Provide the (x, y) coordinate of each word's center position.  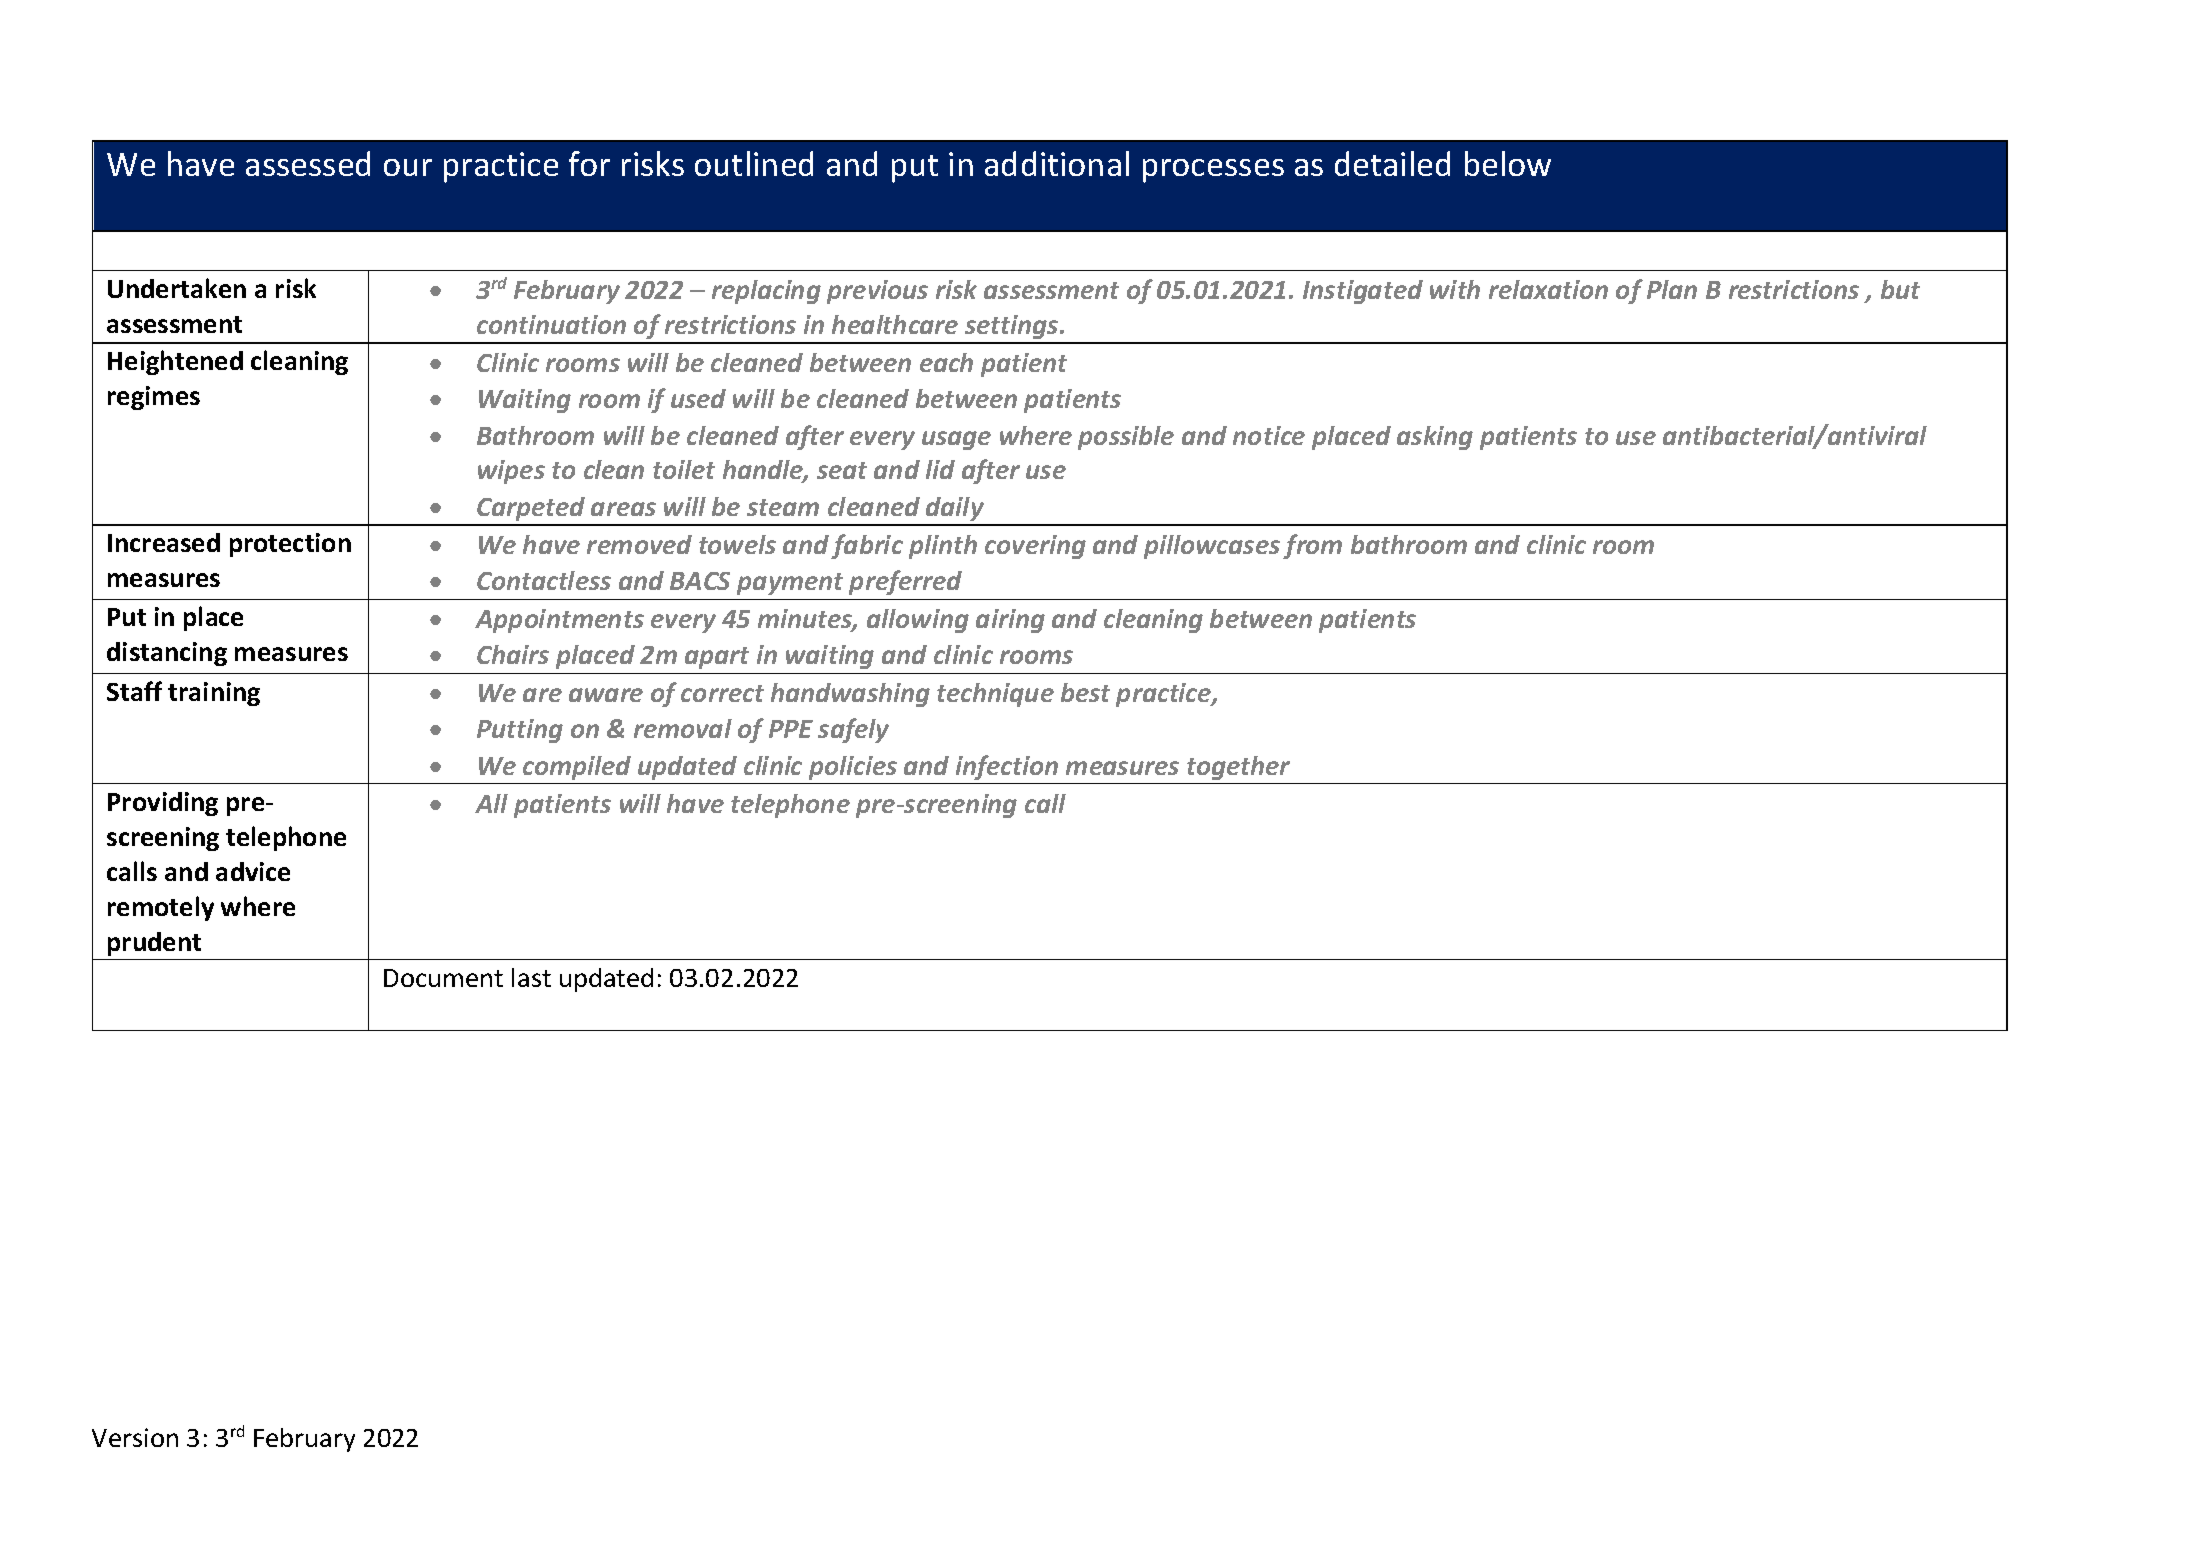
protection (290, 545)
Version (135, 1437)
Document (443, 978)
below (1508, 163)
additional (1057, 163)
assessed (308, 163)
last (531, 977)
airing (1010, 621)
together (1238, 768)
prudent (154, 944)
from (1312, 546)
